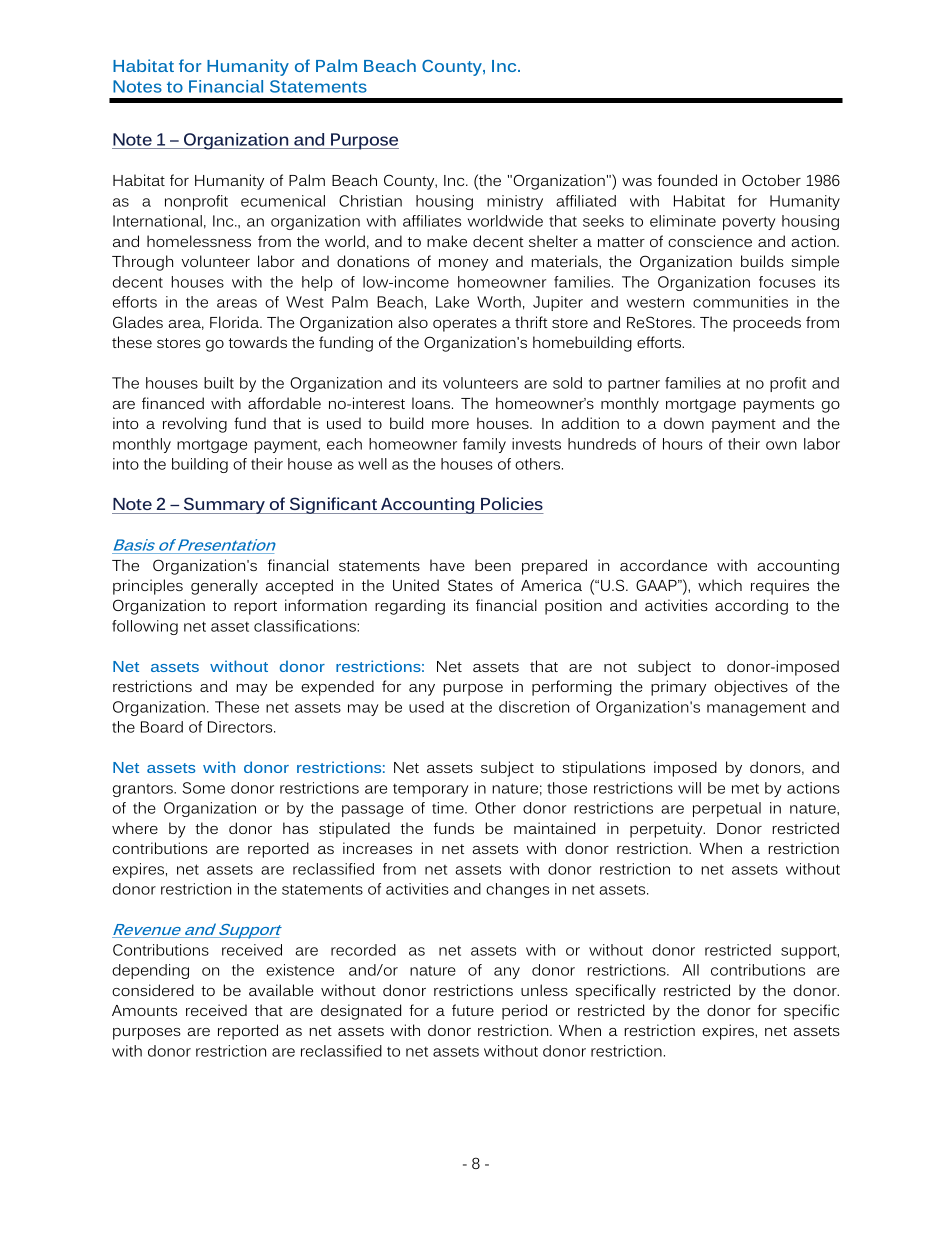  Describe the element at coordinates (512, 503) in the screenshot. I see `Policies` at that location.
